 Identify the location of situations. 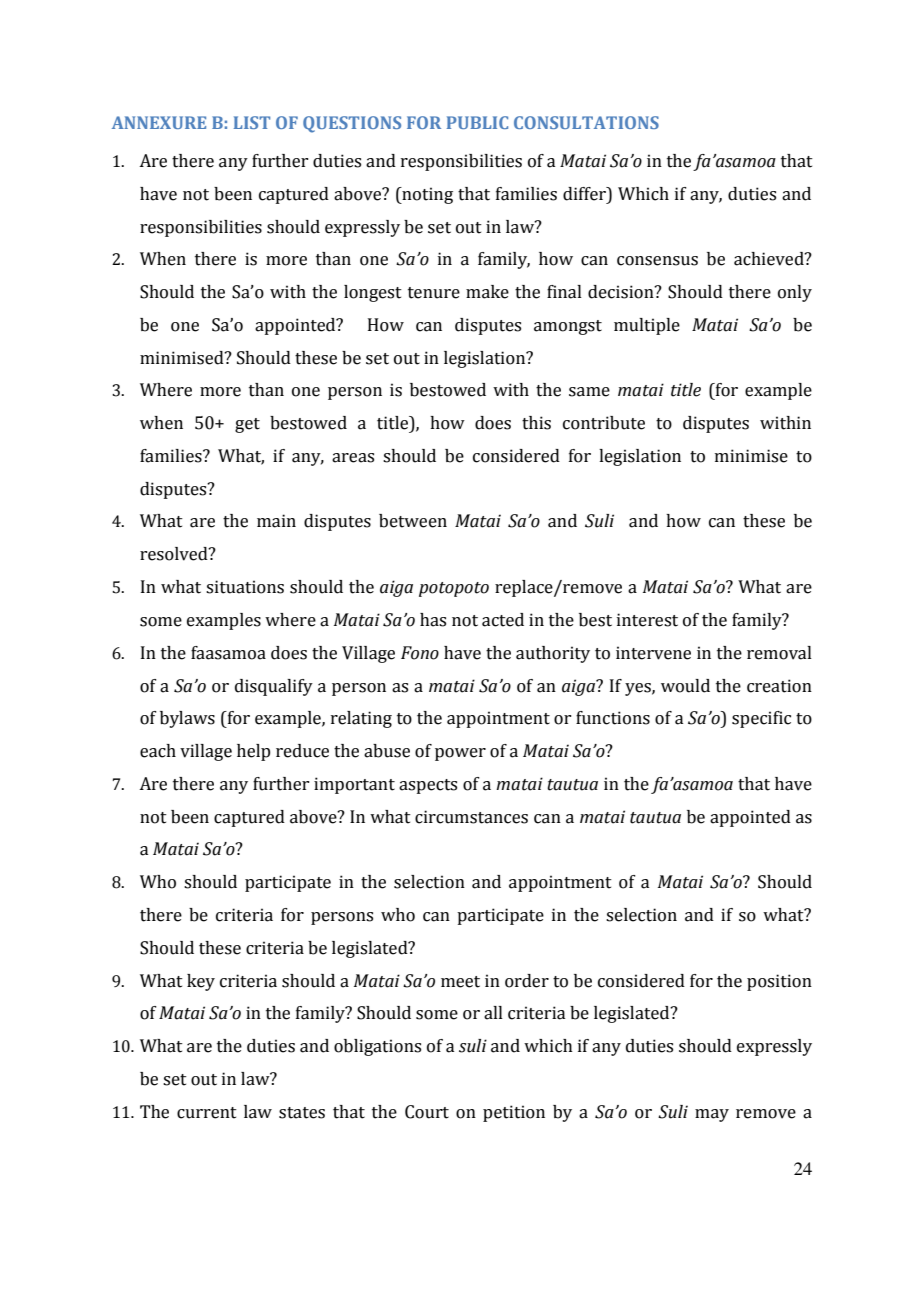
(245, 587).
